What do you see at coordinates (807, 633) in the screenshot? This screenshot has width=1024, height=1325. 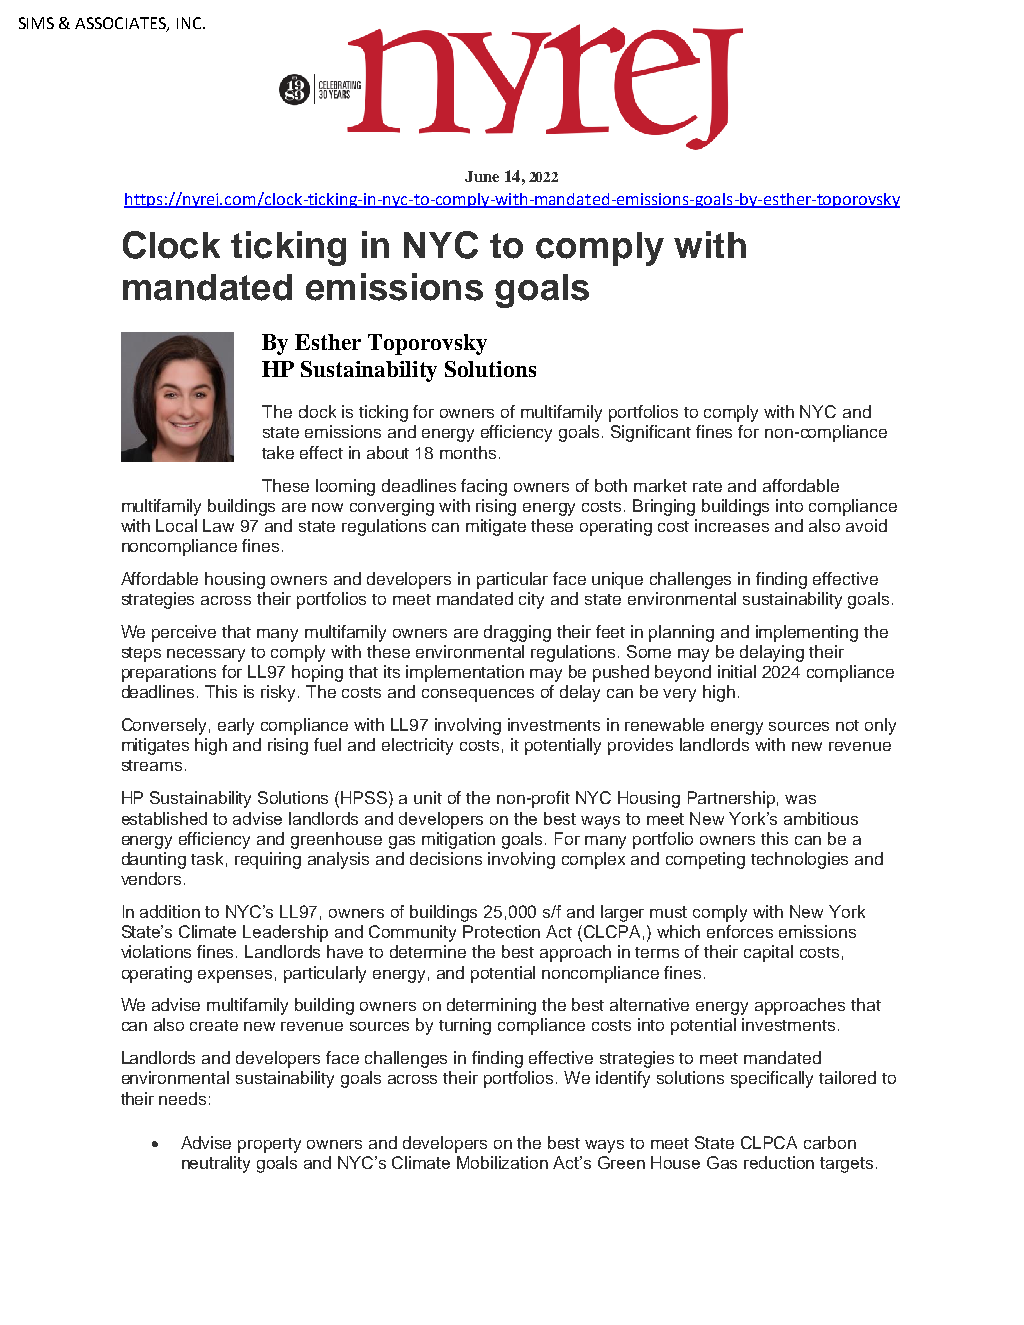 I see `implementing` at bounding box center [807, 633].
